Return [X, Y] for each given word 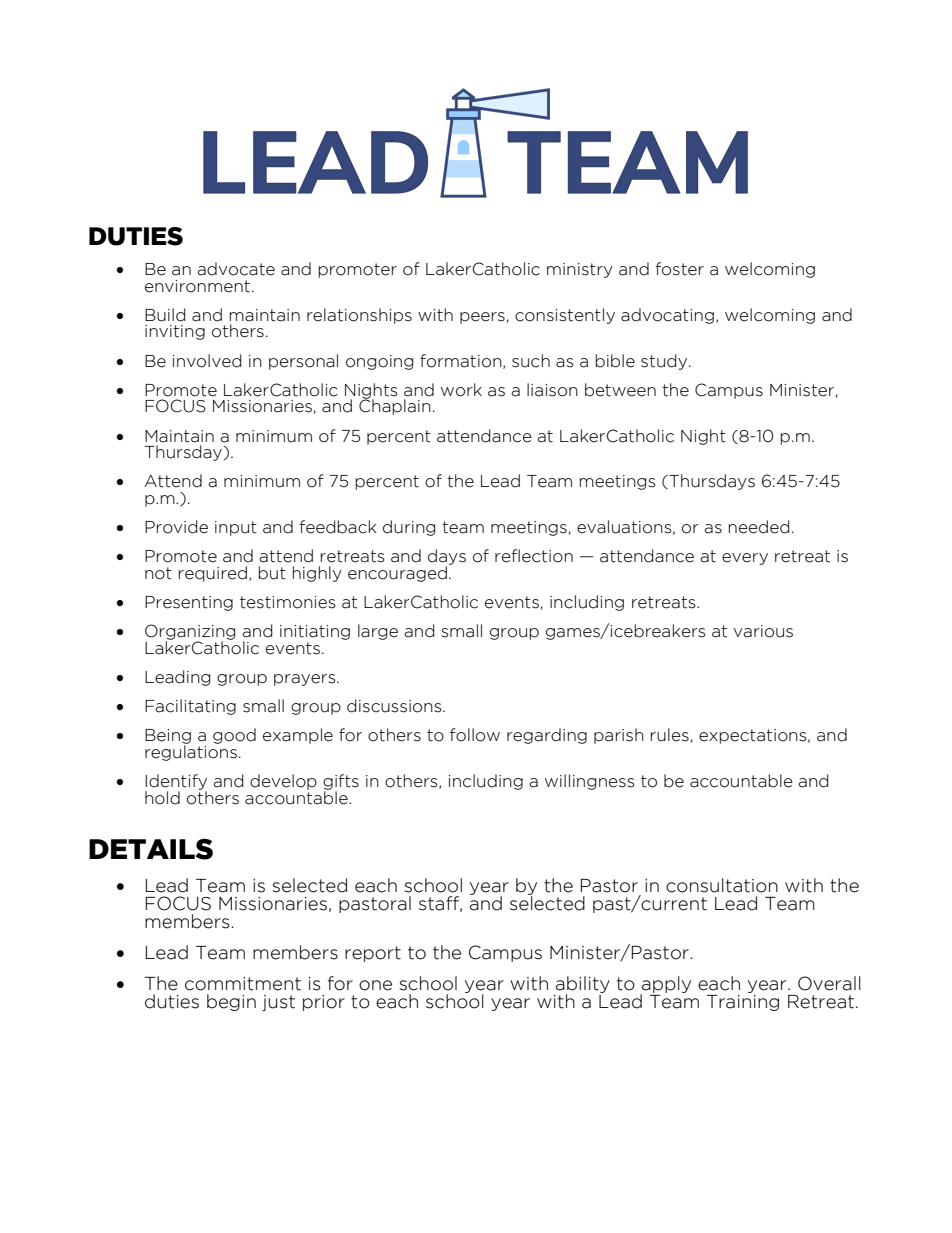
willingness [590, 782]
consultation [722, 885]
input [236, 528]
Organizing [190, 633]
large [378, 632]
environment [197, 286]
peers [483, 318]
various [763, 631]
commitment [243, 984]
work [461, 390]
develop [283, 782]
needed [759, 527]
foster [679, 269]
